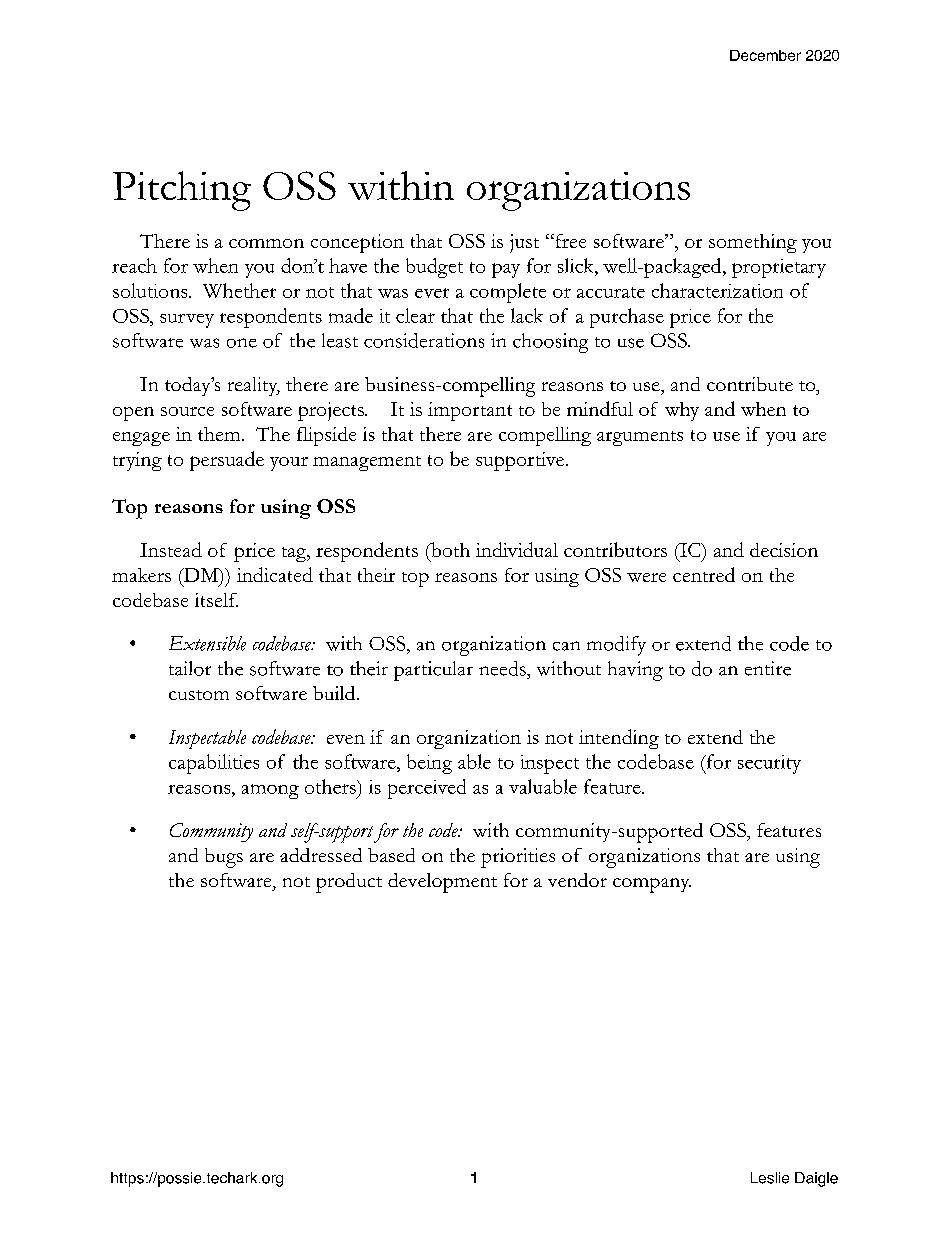 The width and height of the document is (952, 1233). I want to click on Pitching, so click(182, 191).
